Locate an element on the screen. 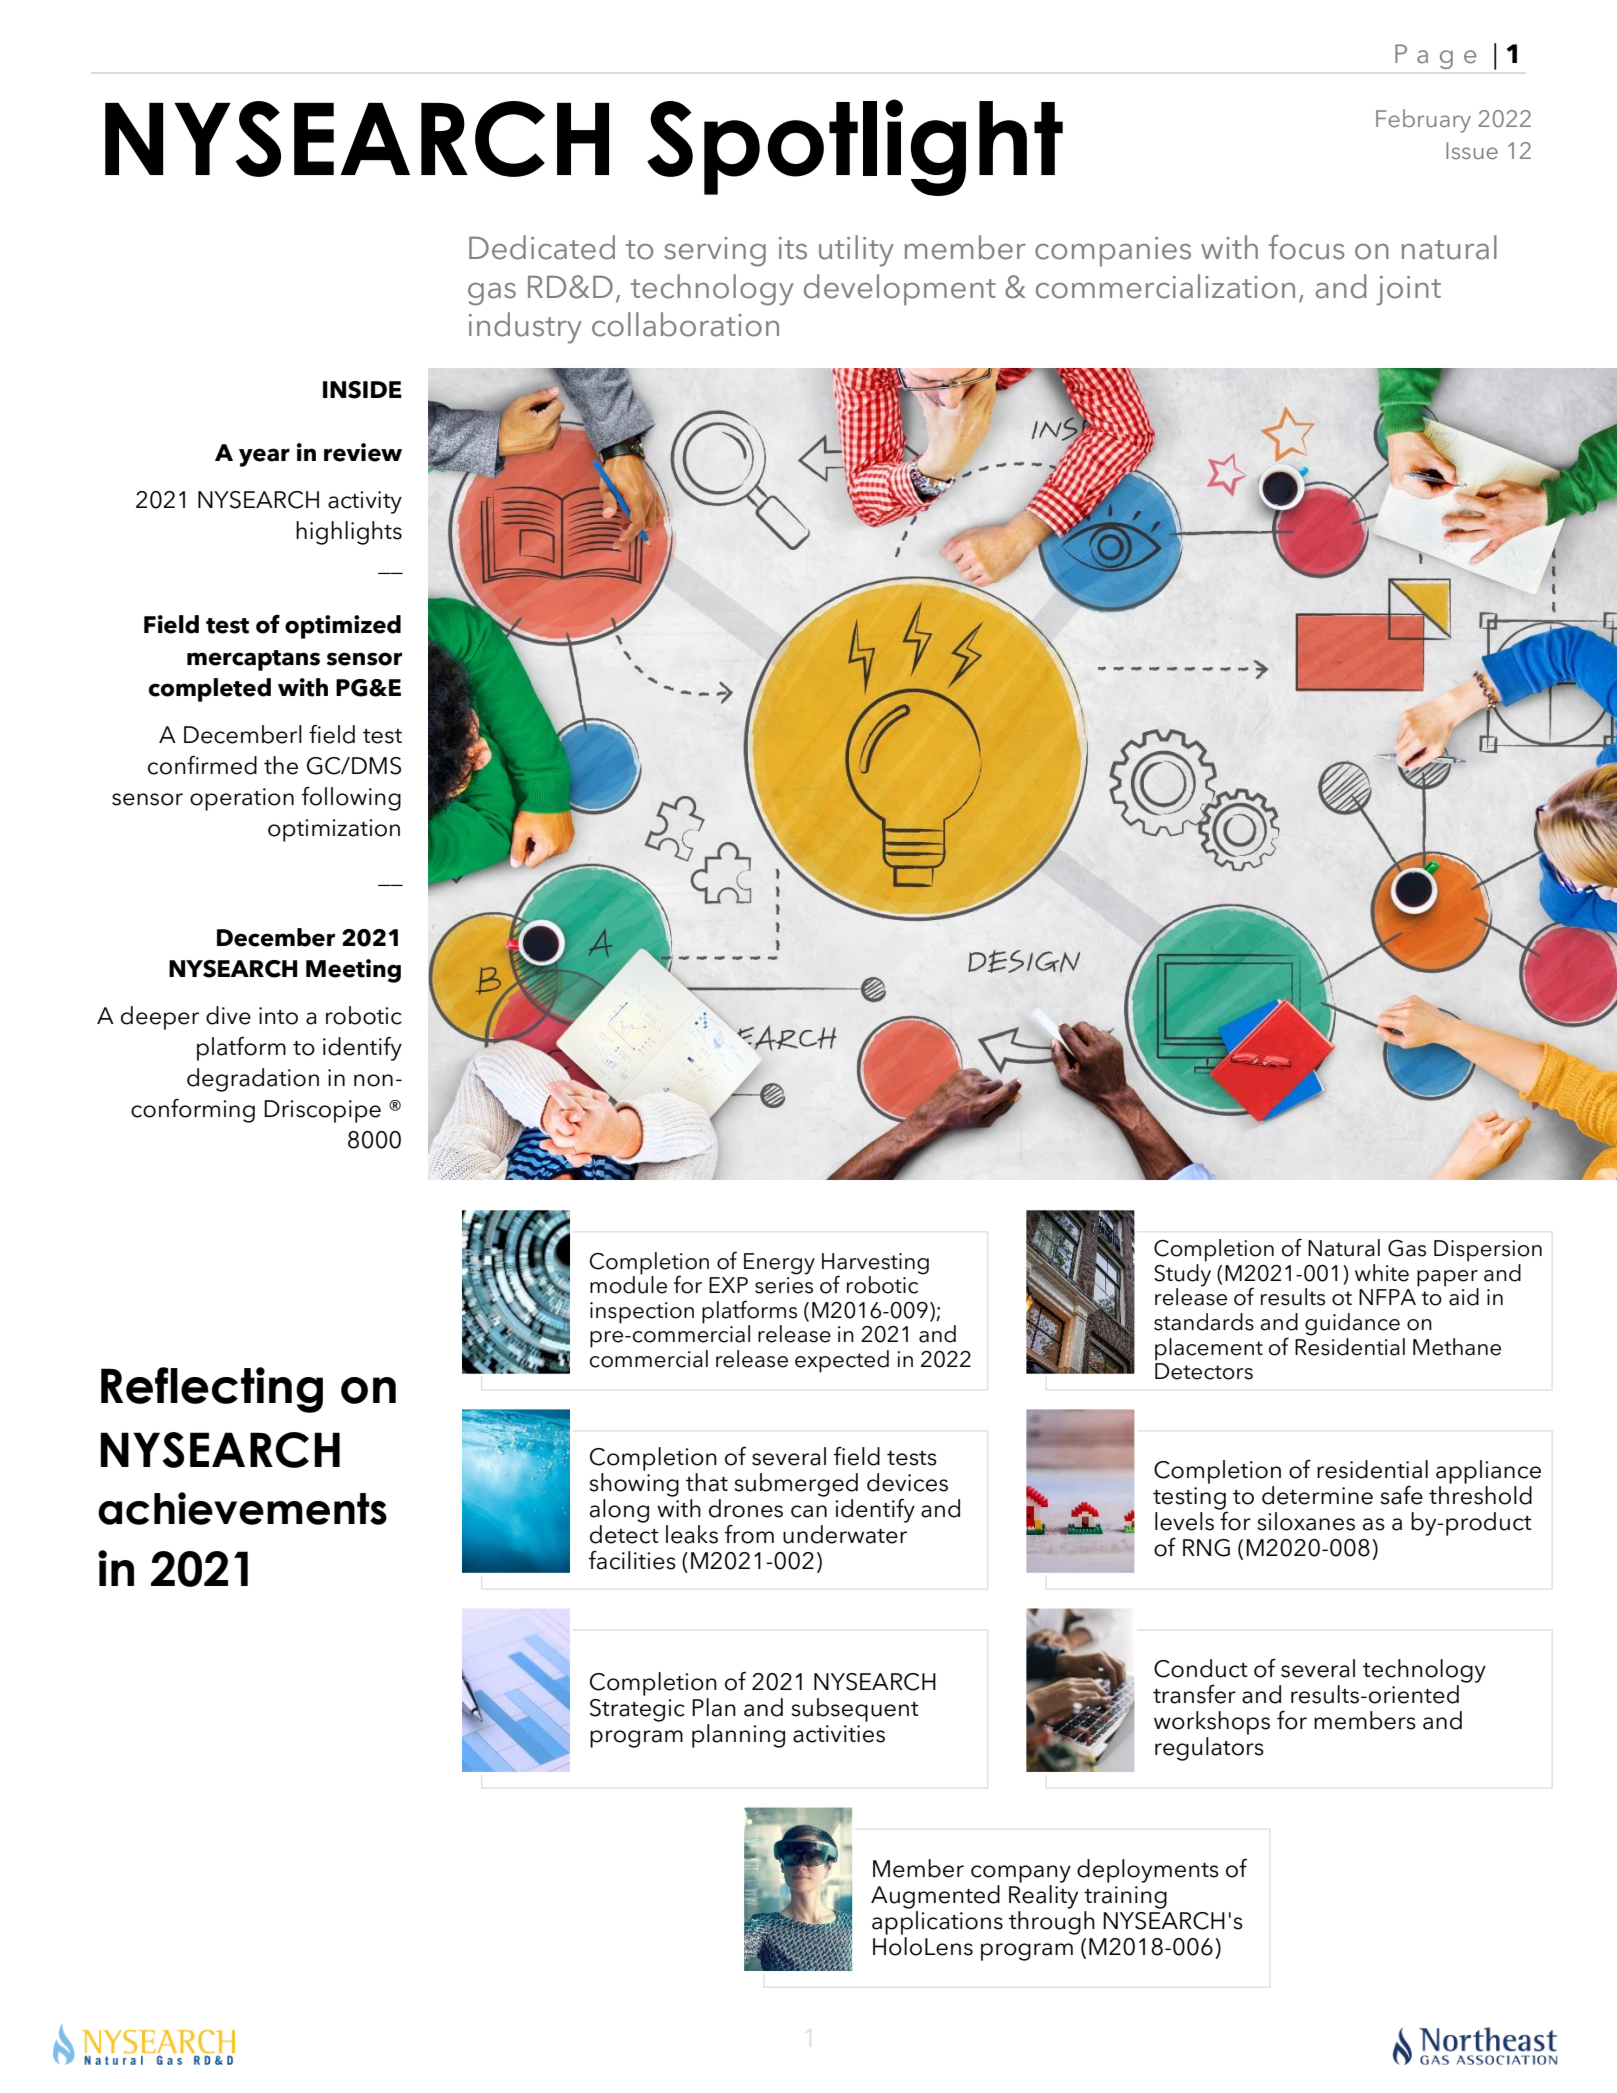 This screenshot has width=1617, height=2093. into is located at coordinates (278, 1016).
